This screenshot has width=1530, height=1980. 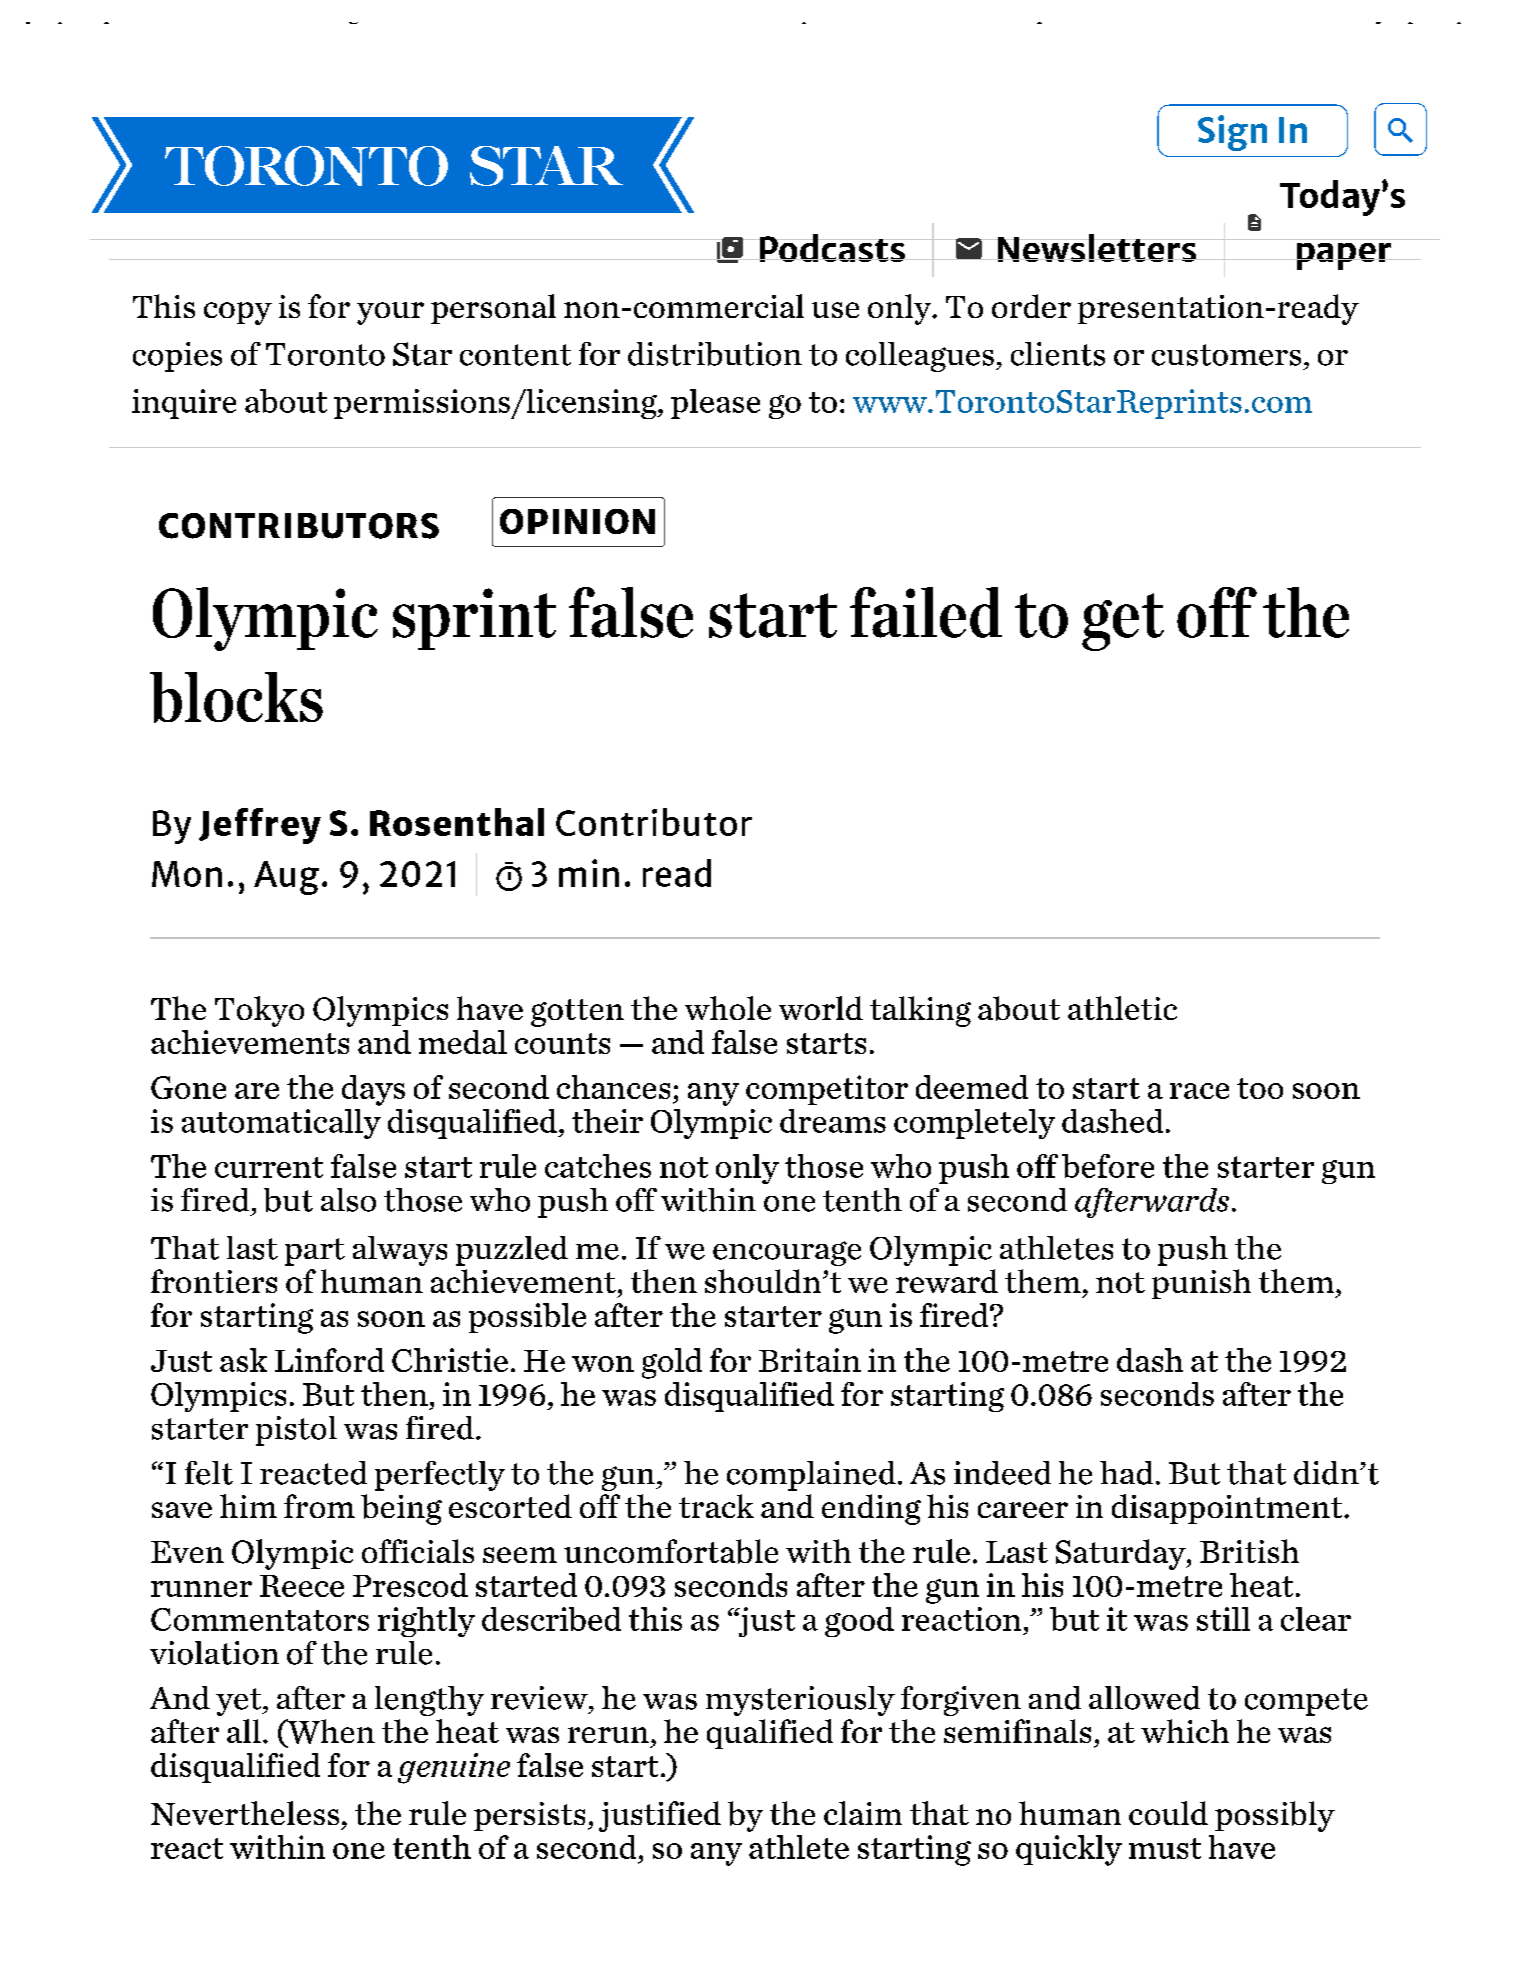 What do you see at coordinates (863, 1813) in the screenshot?
I see `claim` at bounding box center [863, 1813].
